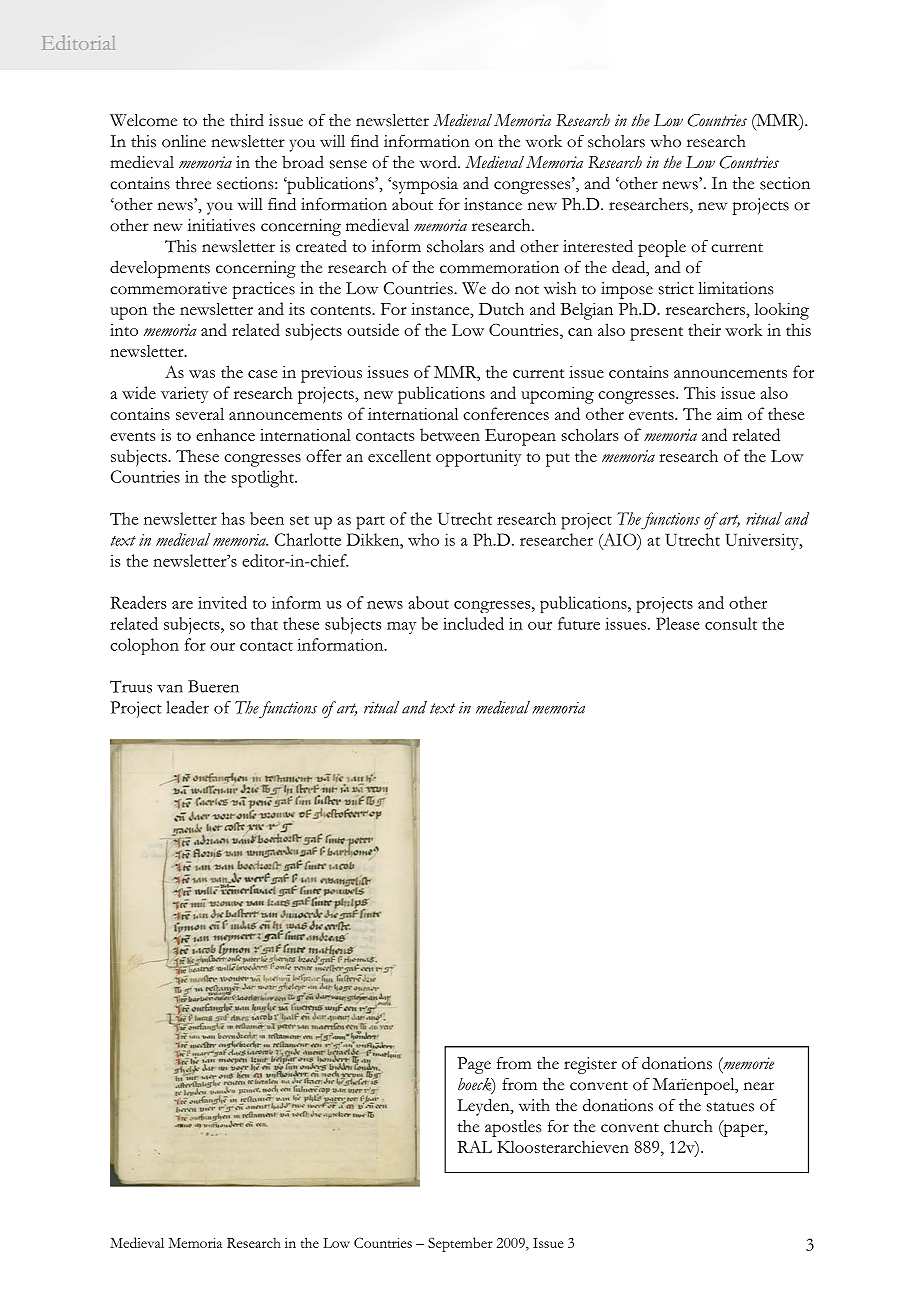  I want to click on online, so click(184, 141).
